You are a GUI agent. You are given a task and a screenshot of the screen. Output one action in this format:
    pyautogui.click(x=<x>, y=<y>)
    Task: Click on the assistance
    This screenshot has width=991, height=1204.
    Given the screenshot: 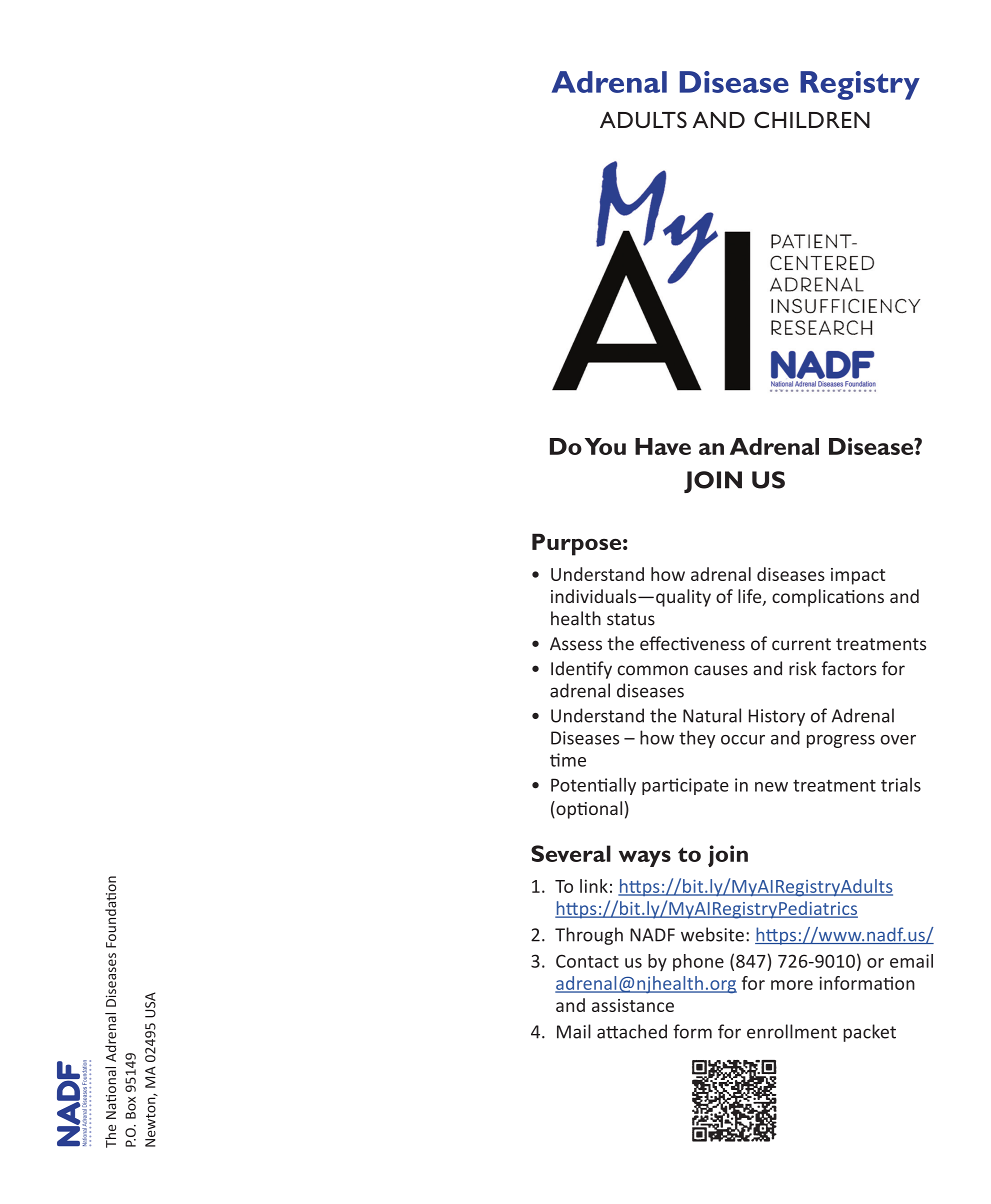 What is the action you would take?
    pyautogui.click(x=633, y=1005)
